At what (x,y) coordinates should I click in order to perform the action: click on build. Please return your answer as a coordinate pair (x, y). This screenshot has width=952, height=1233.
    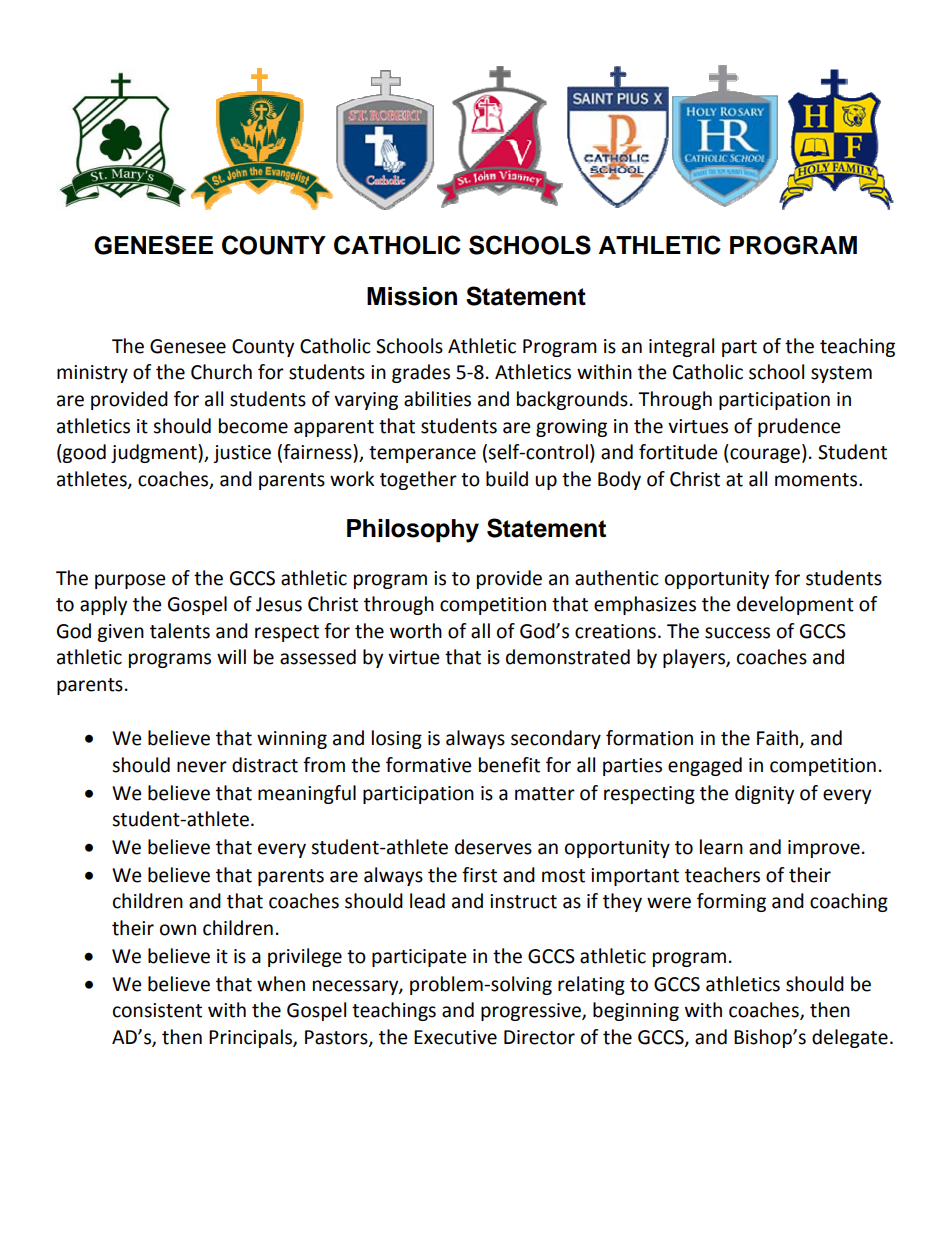
    Looking at the image, I should click on (507, 479).
